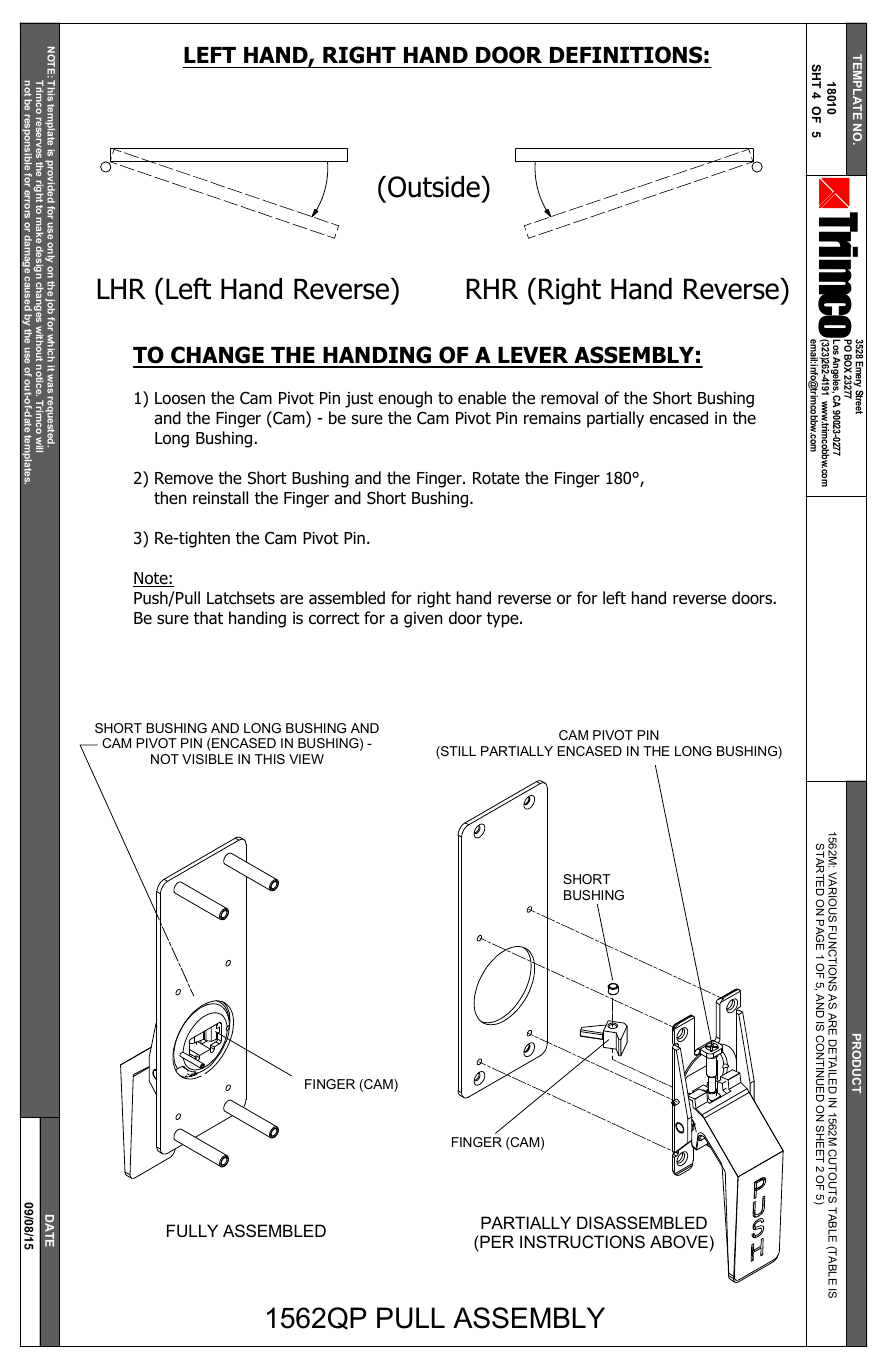  Describe the element at coordinates (121, 288) in the document. I see `LHR` at that location.
